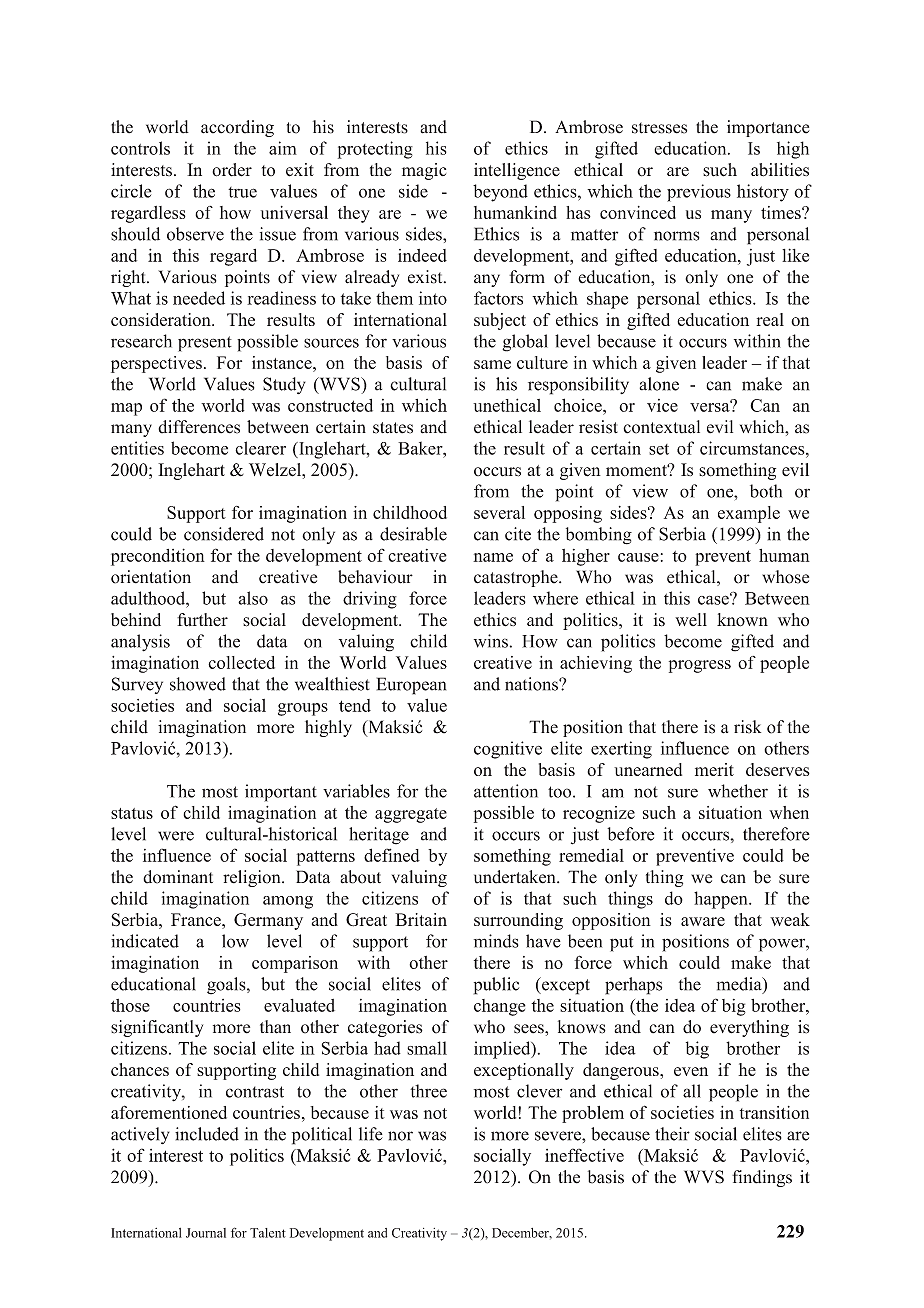 Image resolution: width=924 pixels, height=1308 pixels. I want to click on order, so click(232, 170).
